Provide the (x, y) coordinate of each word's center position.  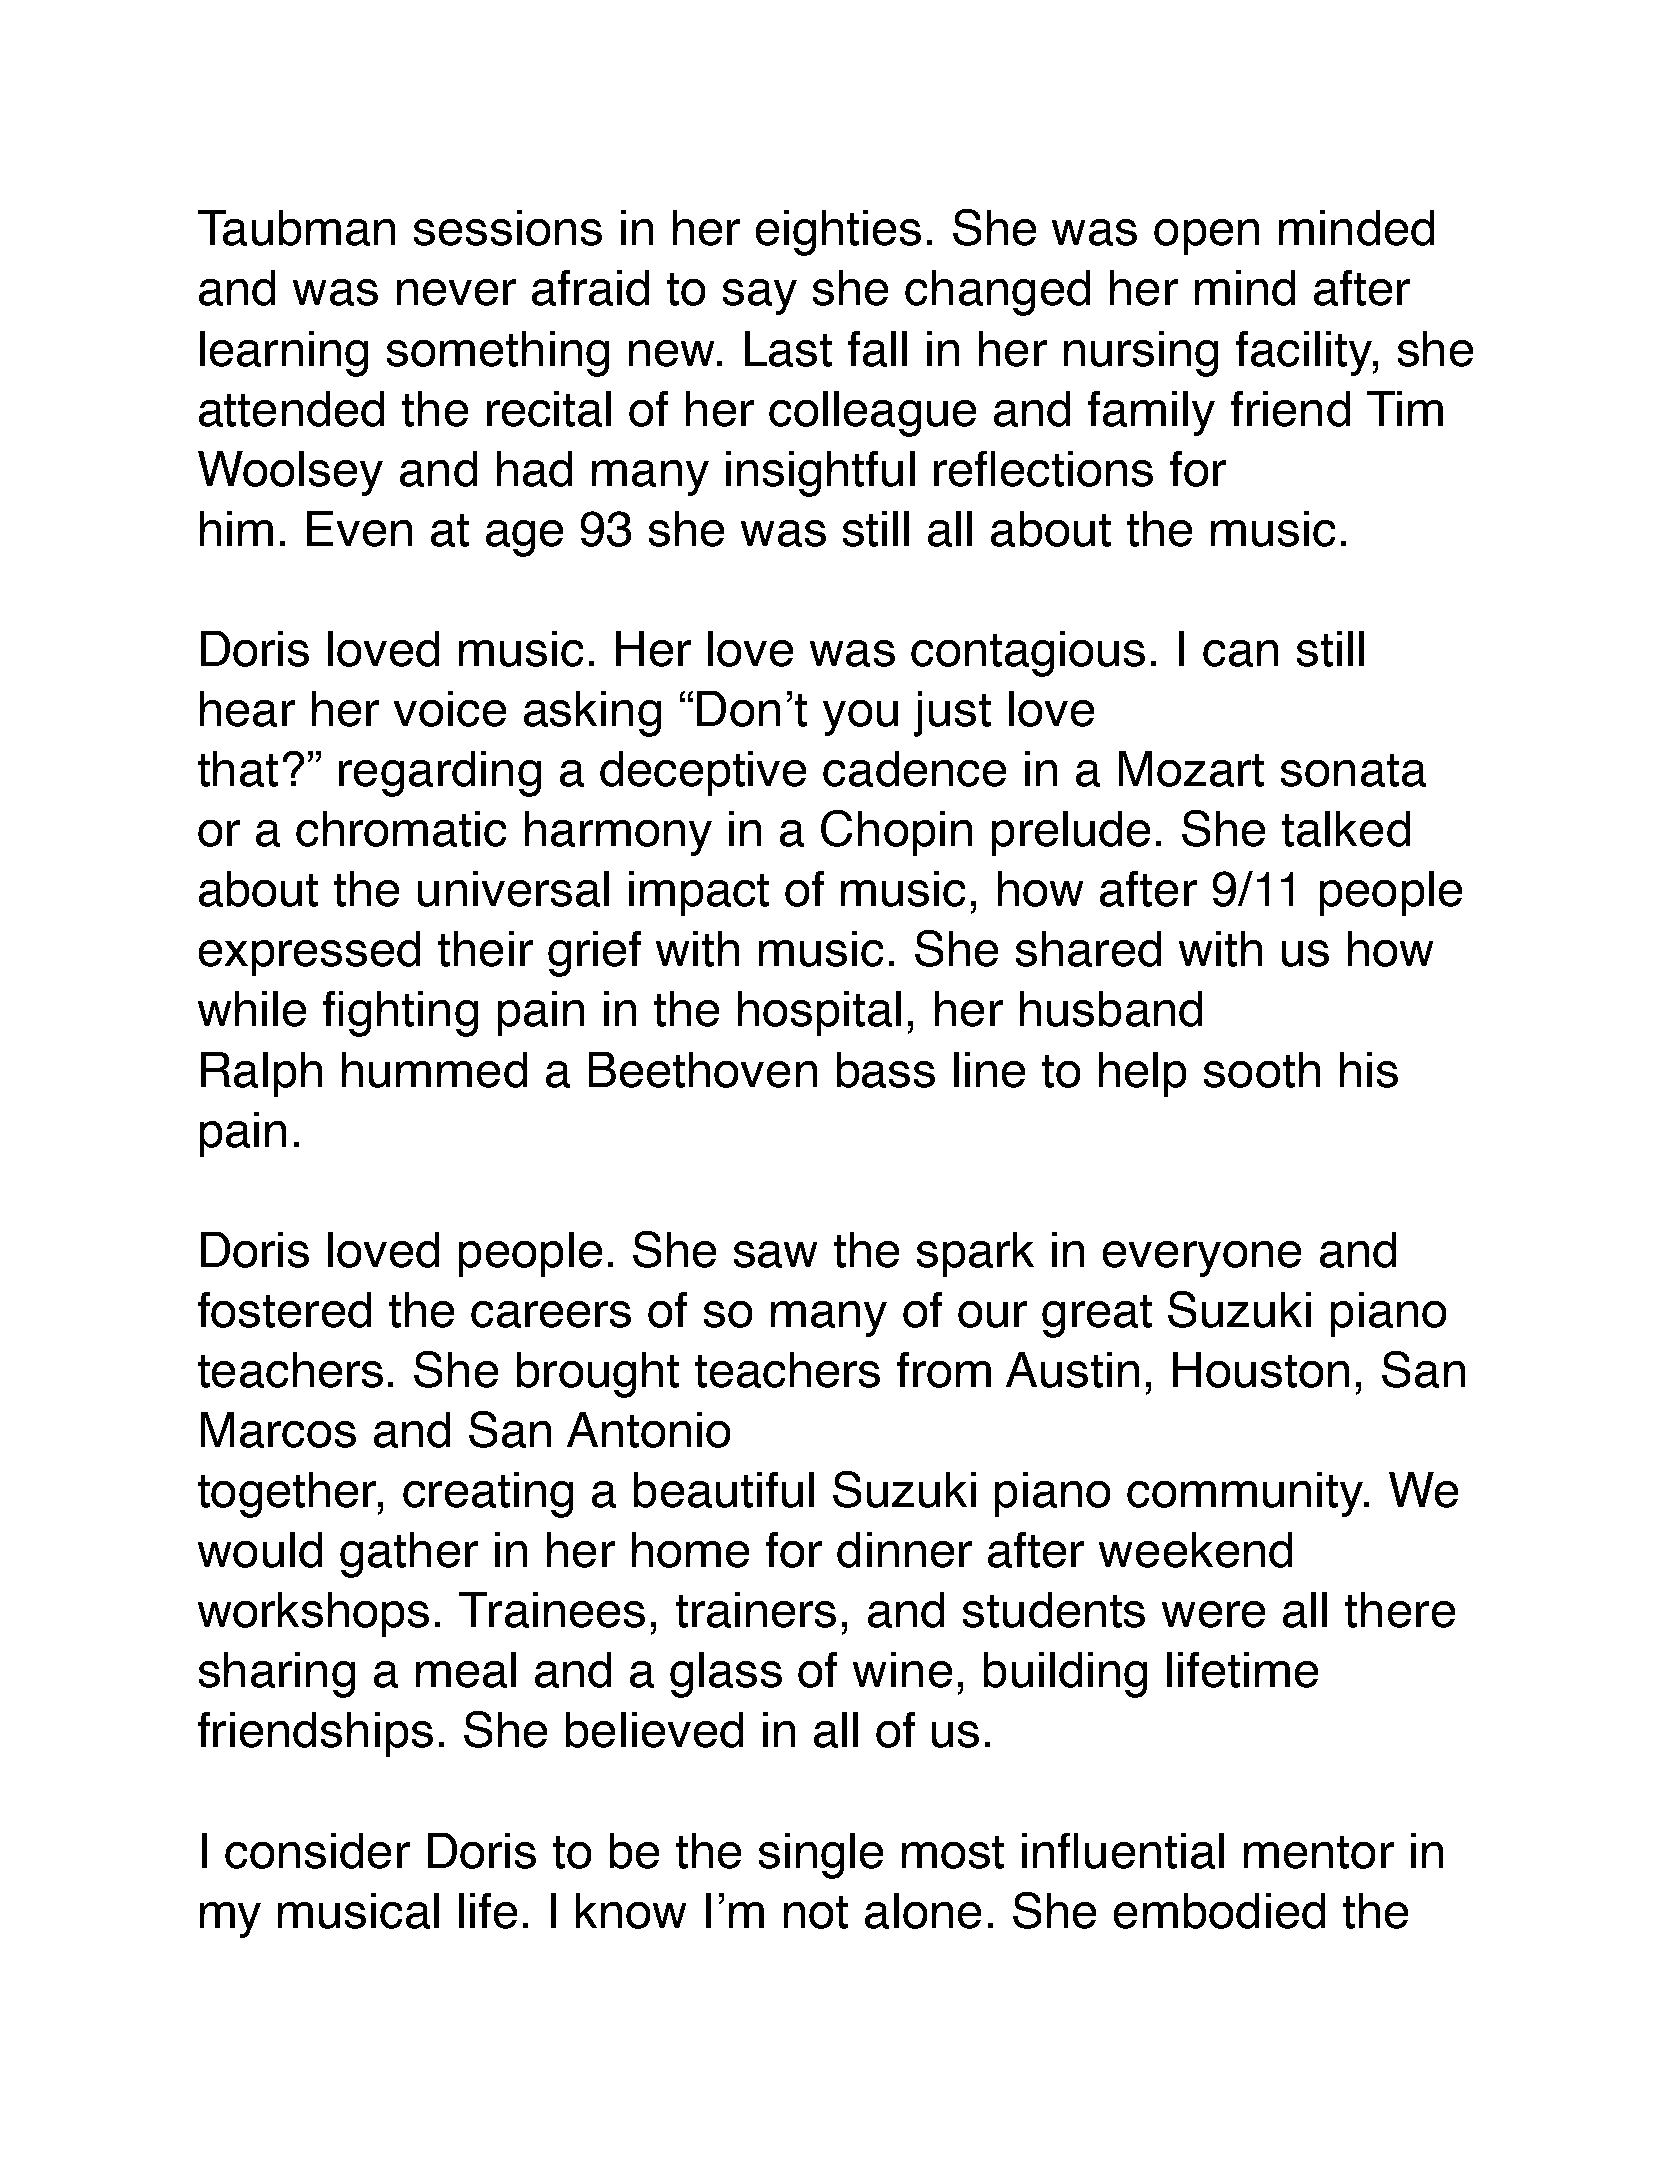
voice (450, 709)
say (760, 297)
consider (317, 1851)
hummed (434, 1070)
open (1206, 237)
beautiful (724, 1490)
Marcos (278, 1430)
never (456, 292)
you (860, 718)
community (1246, 1494)
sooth (1262, 1070)
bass (886, 1070)
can (1240, 653)
